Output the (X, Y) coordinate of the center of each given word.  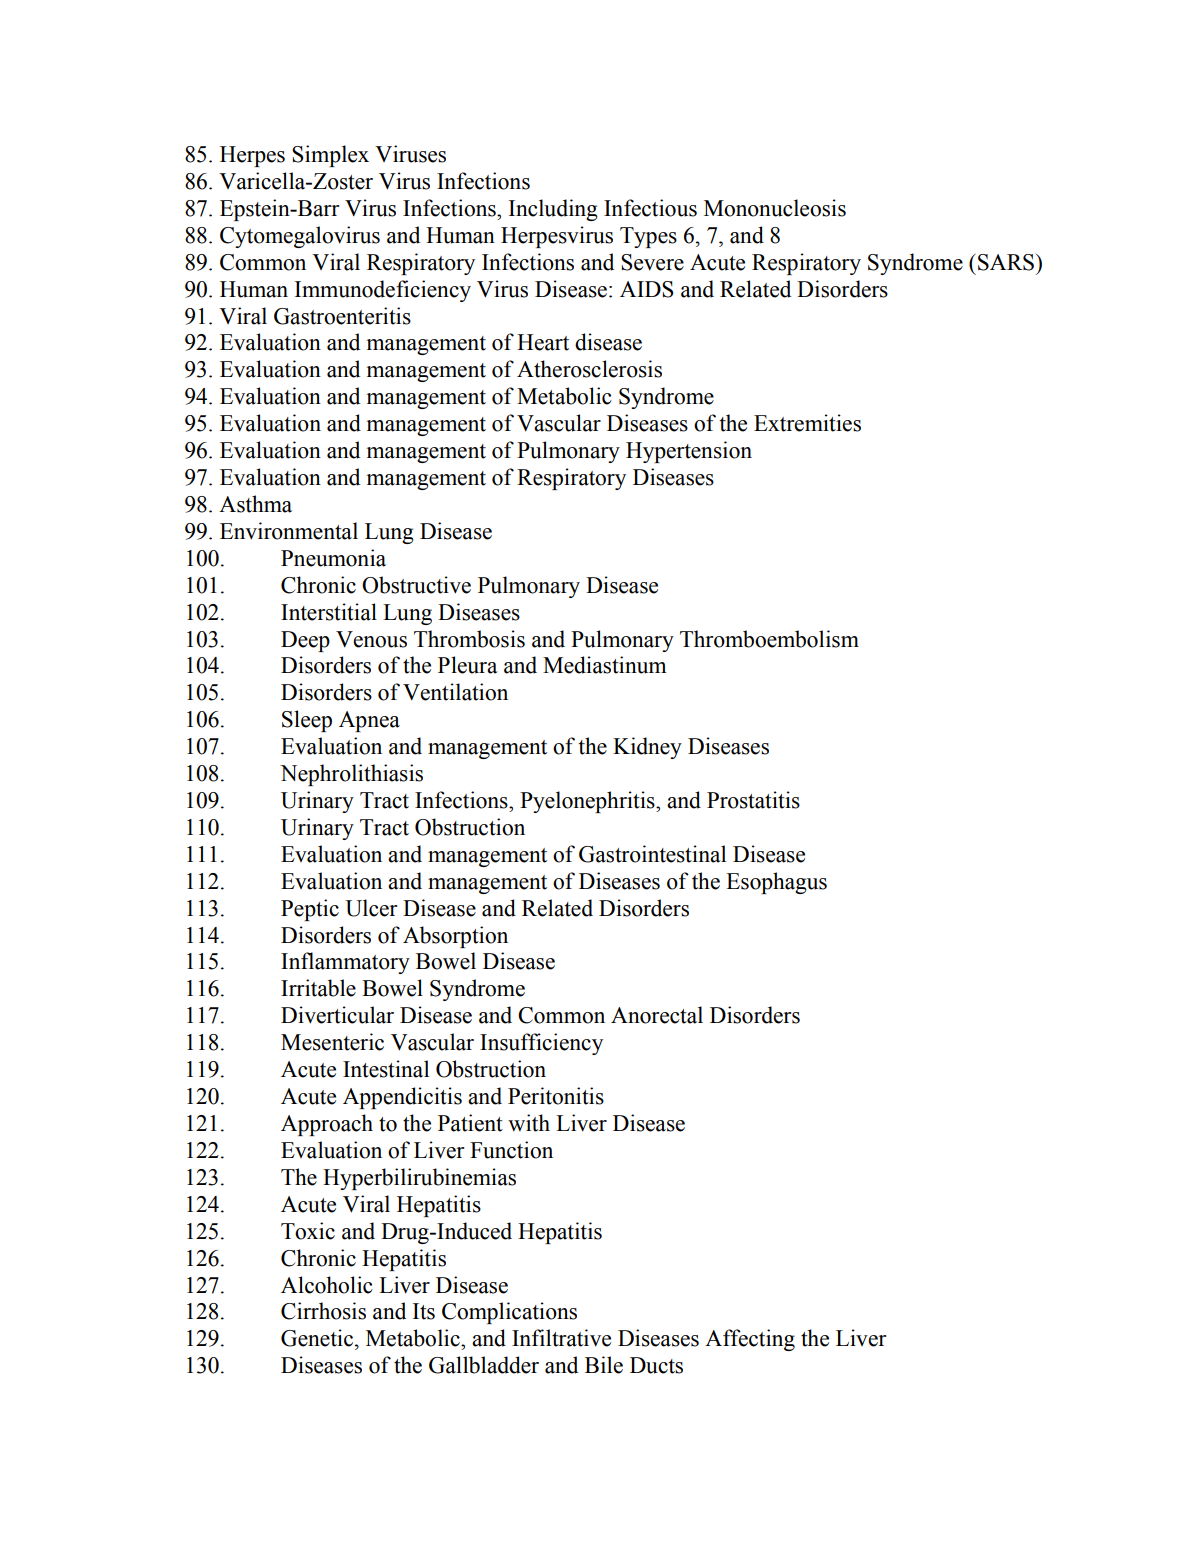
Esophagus (776, 883)
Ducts (656, 1365)
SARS (1007, 262)
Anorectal (657, 1015)
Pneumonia (333, 558)
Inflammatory (345, 963)
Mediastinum (605, 665)
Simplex (330, 156)
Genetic (317, 1338)
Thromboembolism (769, 639)
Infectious (650, 208)
